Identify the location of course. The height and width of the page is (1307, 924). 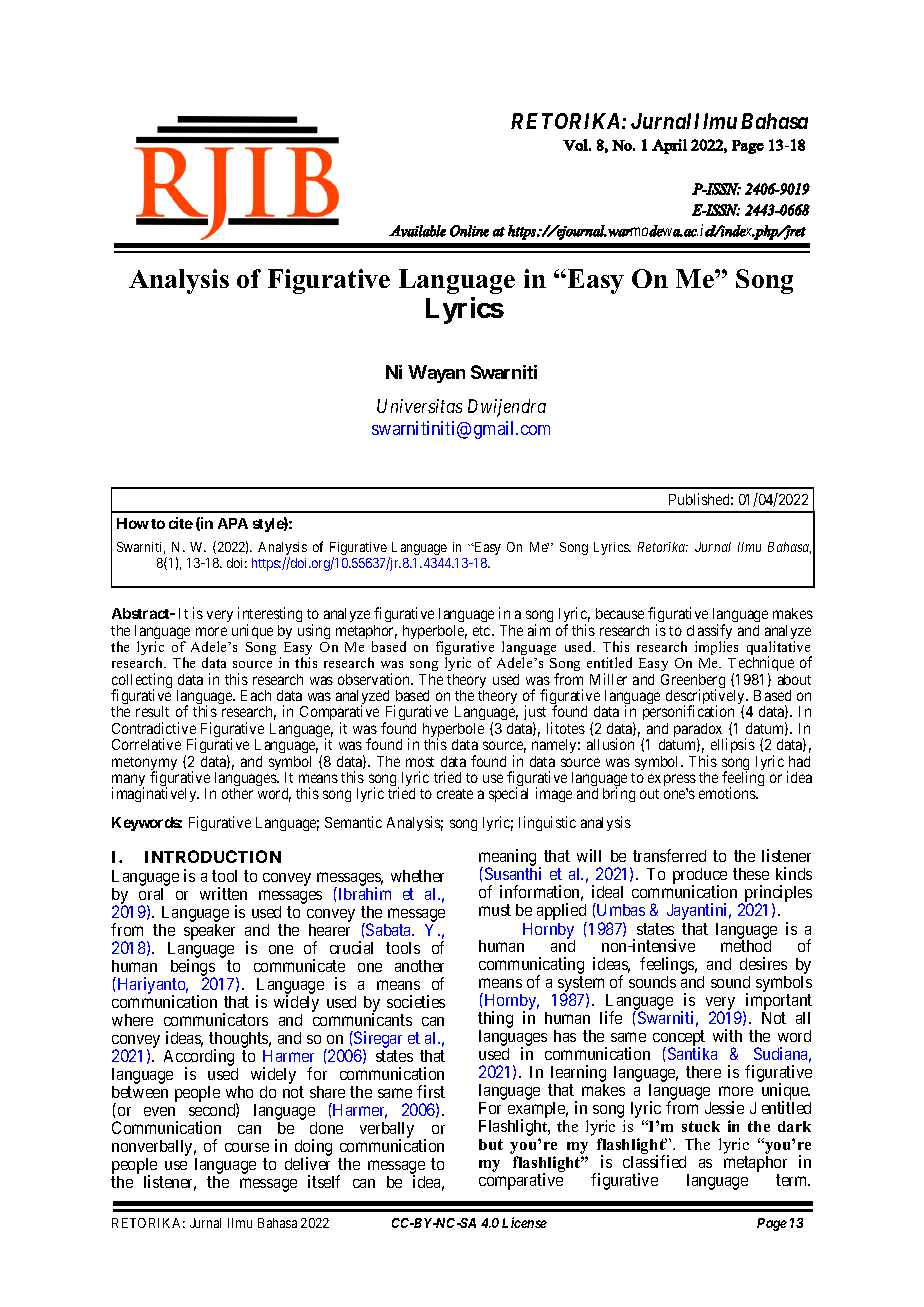
(247, 1147).
